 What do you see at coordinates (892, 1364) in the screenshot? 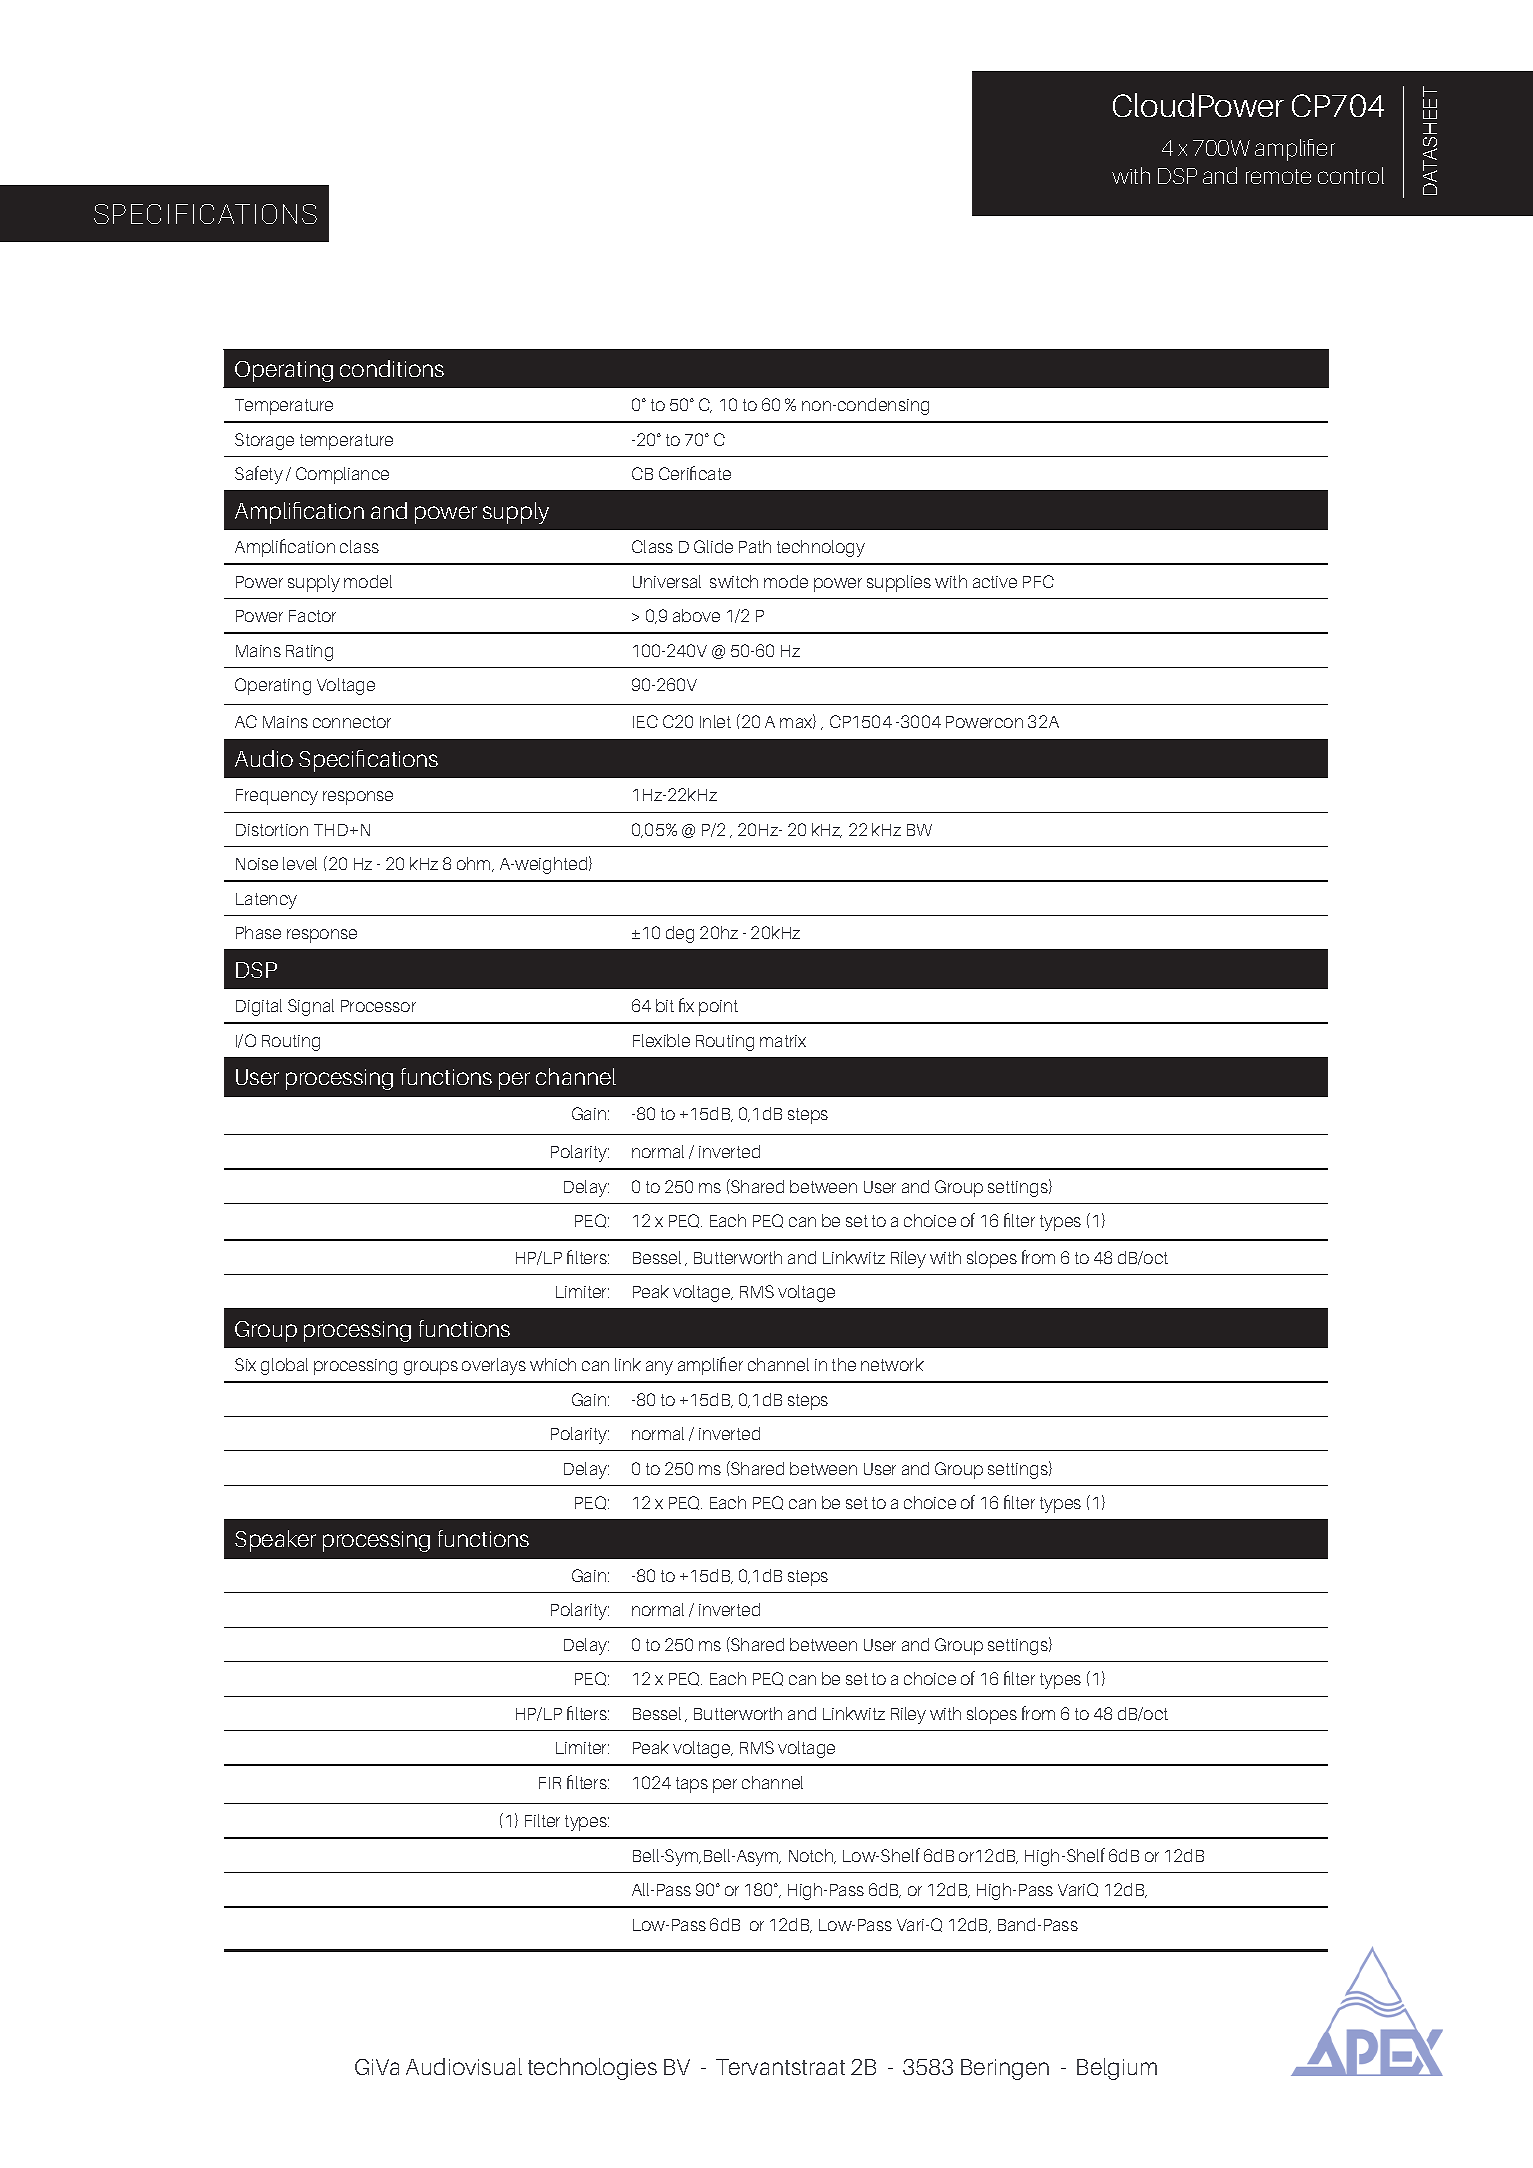
I see `network` at bounding box center [892, 1364].
